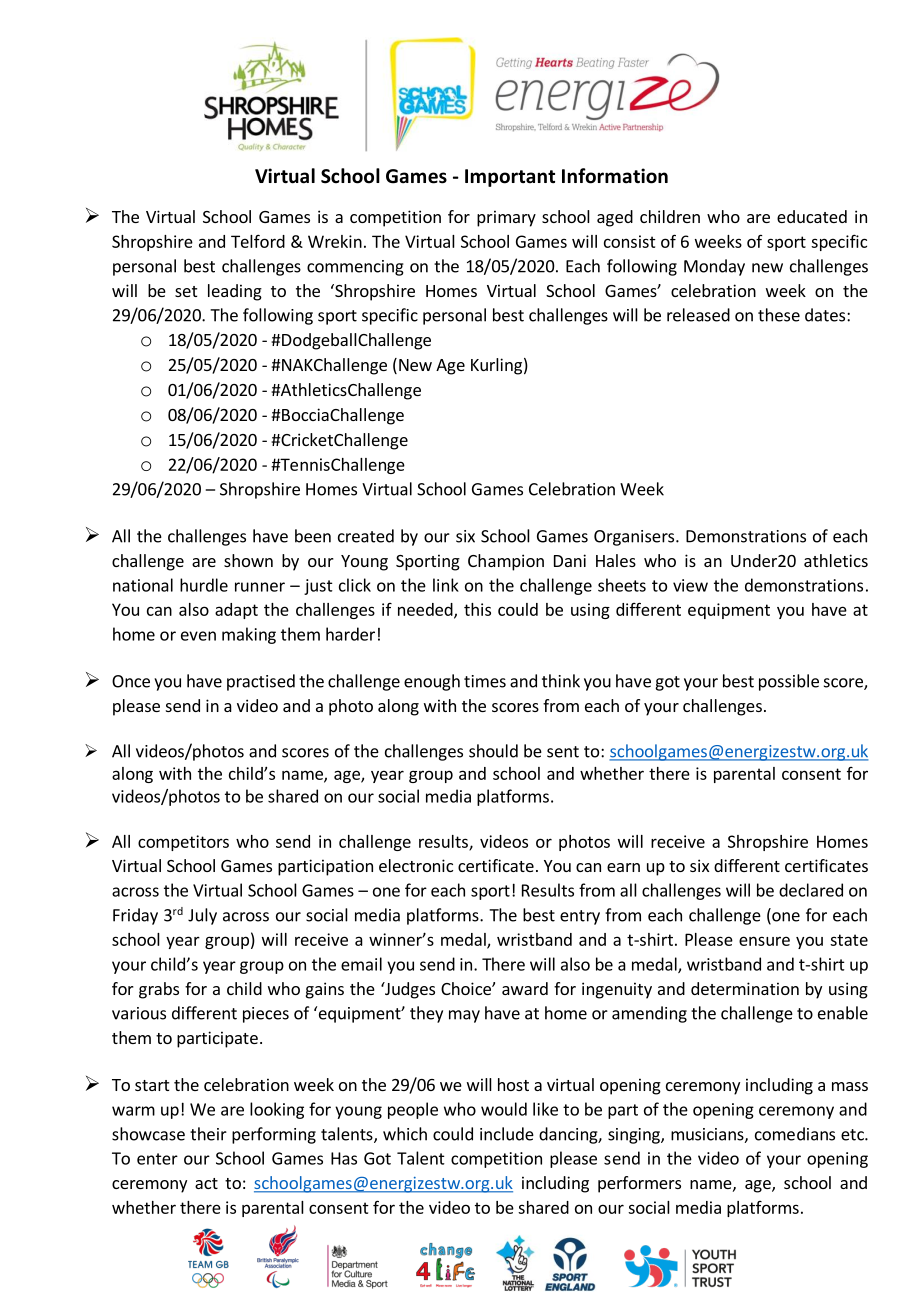  I want to click on include, so click(507, 1134).
